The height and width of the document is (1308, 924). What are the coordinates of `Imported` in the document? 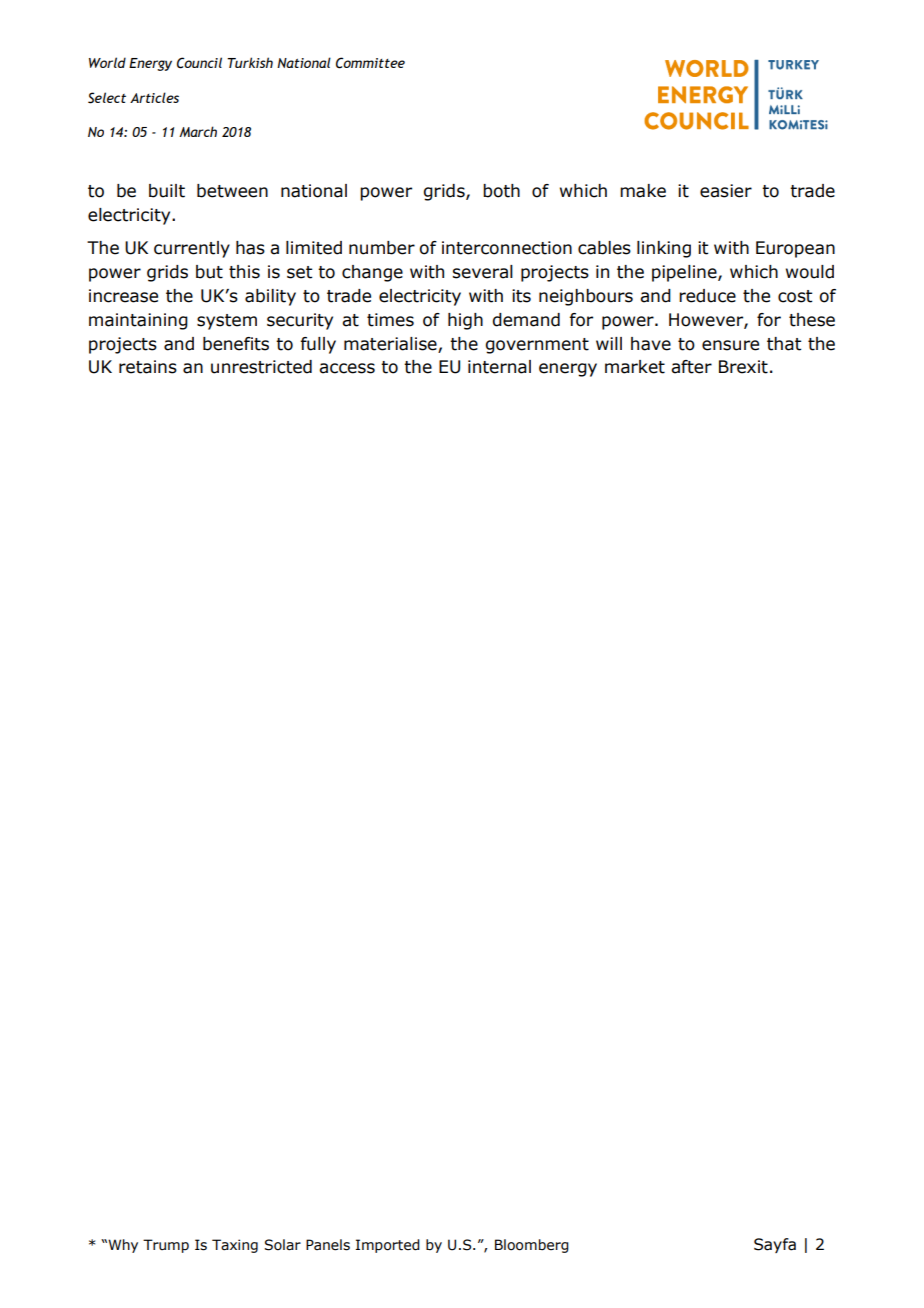 It's located at (388, 1246).
